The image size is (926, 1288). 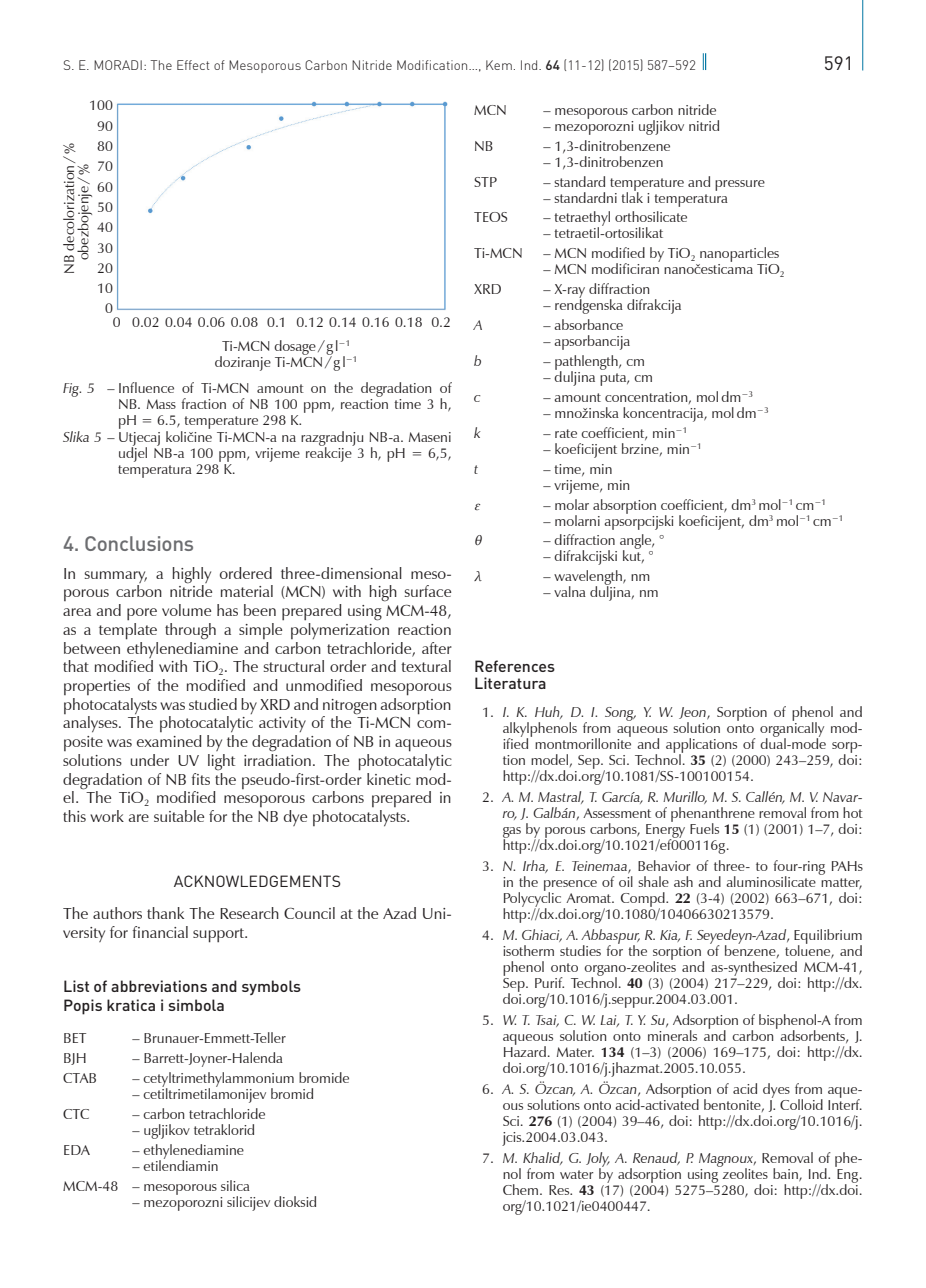 I want to click on Effect, so click(x=193, y=65).
